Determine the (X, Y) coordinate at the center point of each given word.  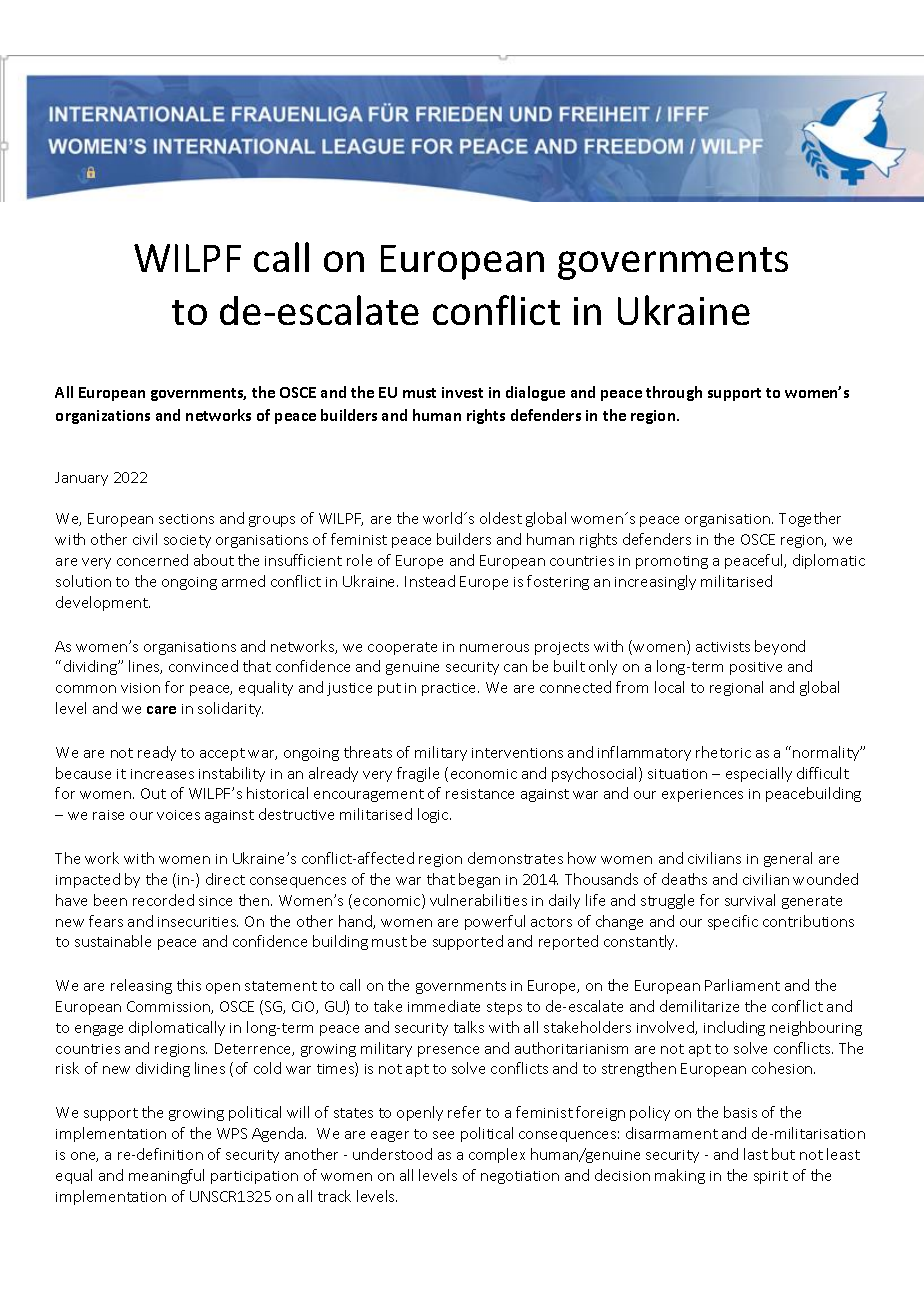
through (674, 393)
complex (497, 1155)
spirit (771, 1177)
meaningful (166, 1176)
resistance (480, 794)
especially (759, 774)
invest (462, 392)
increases (162, 774)
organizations (103, 417)
